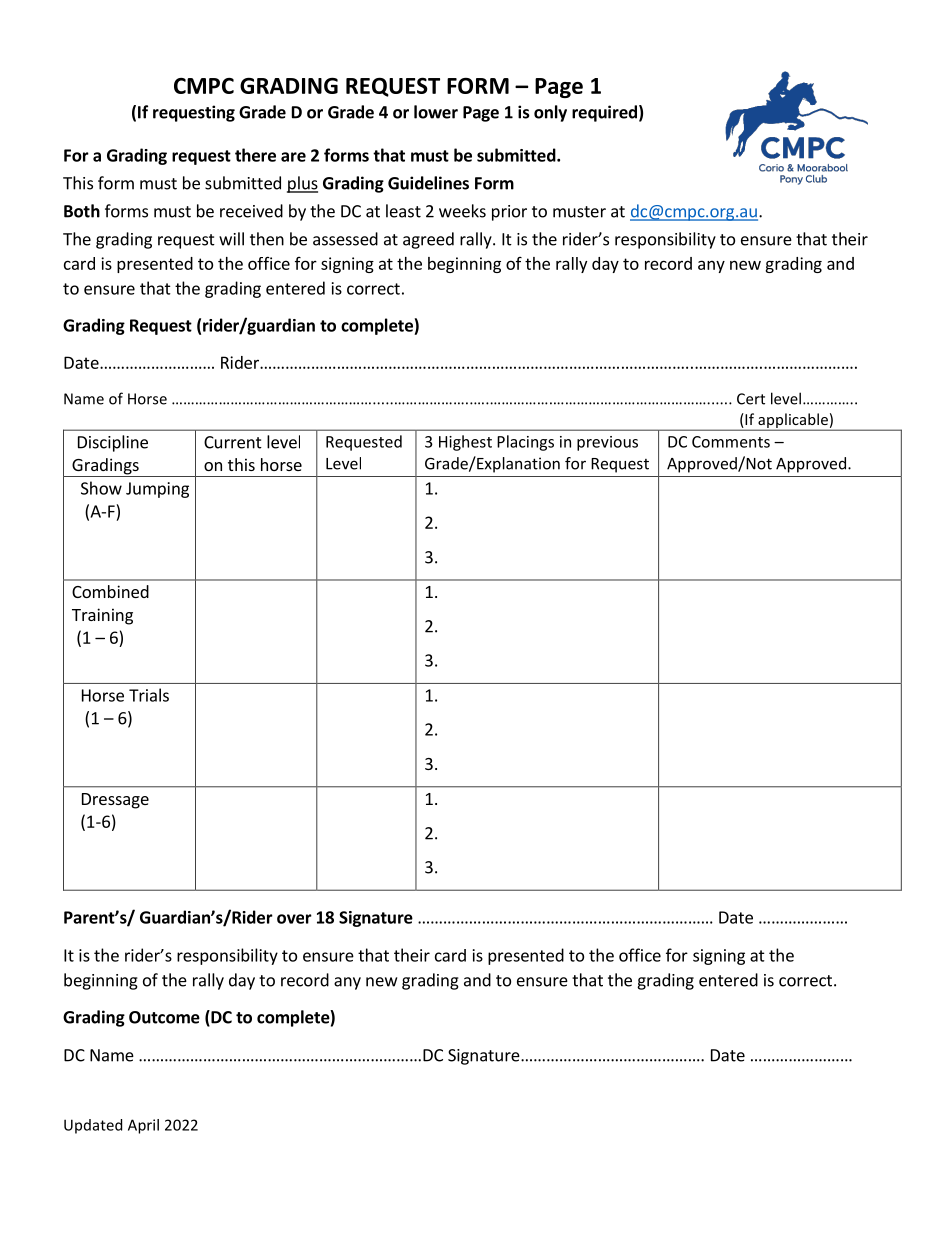 The image size is (952, 1233). What do you see at coordinates (255, 155) in the screenshot?
I see `there` at bounding box center [255, 155].
